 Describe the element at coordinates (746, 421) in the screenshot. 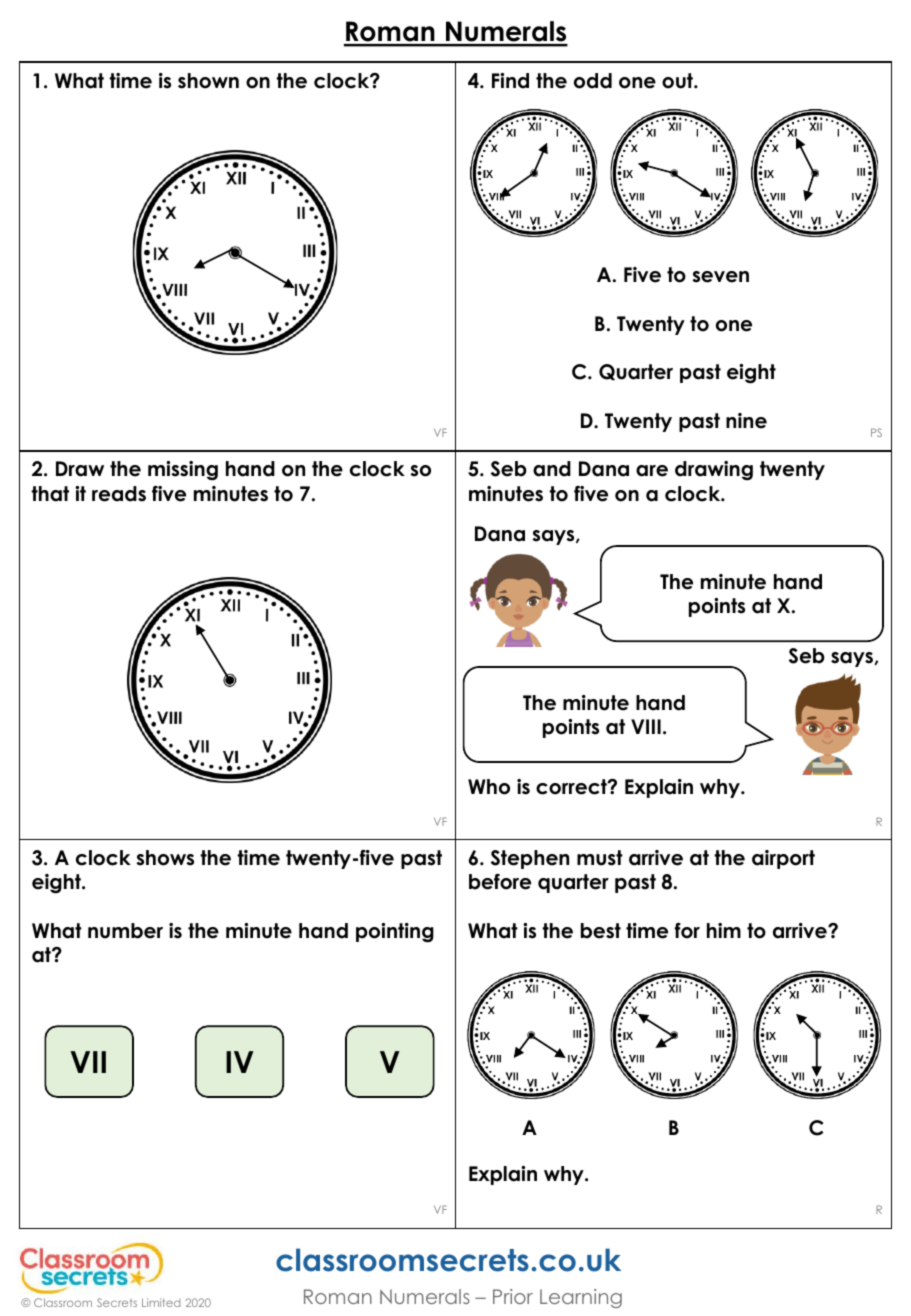

I see `nine` at that location.
